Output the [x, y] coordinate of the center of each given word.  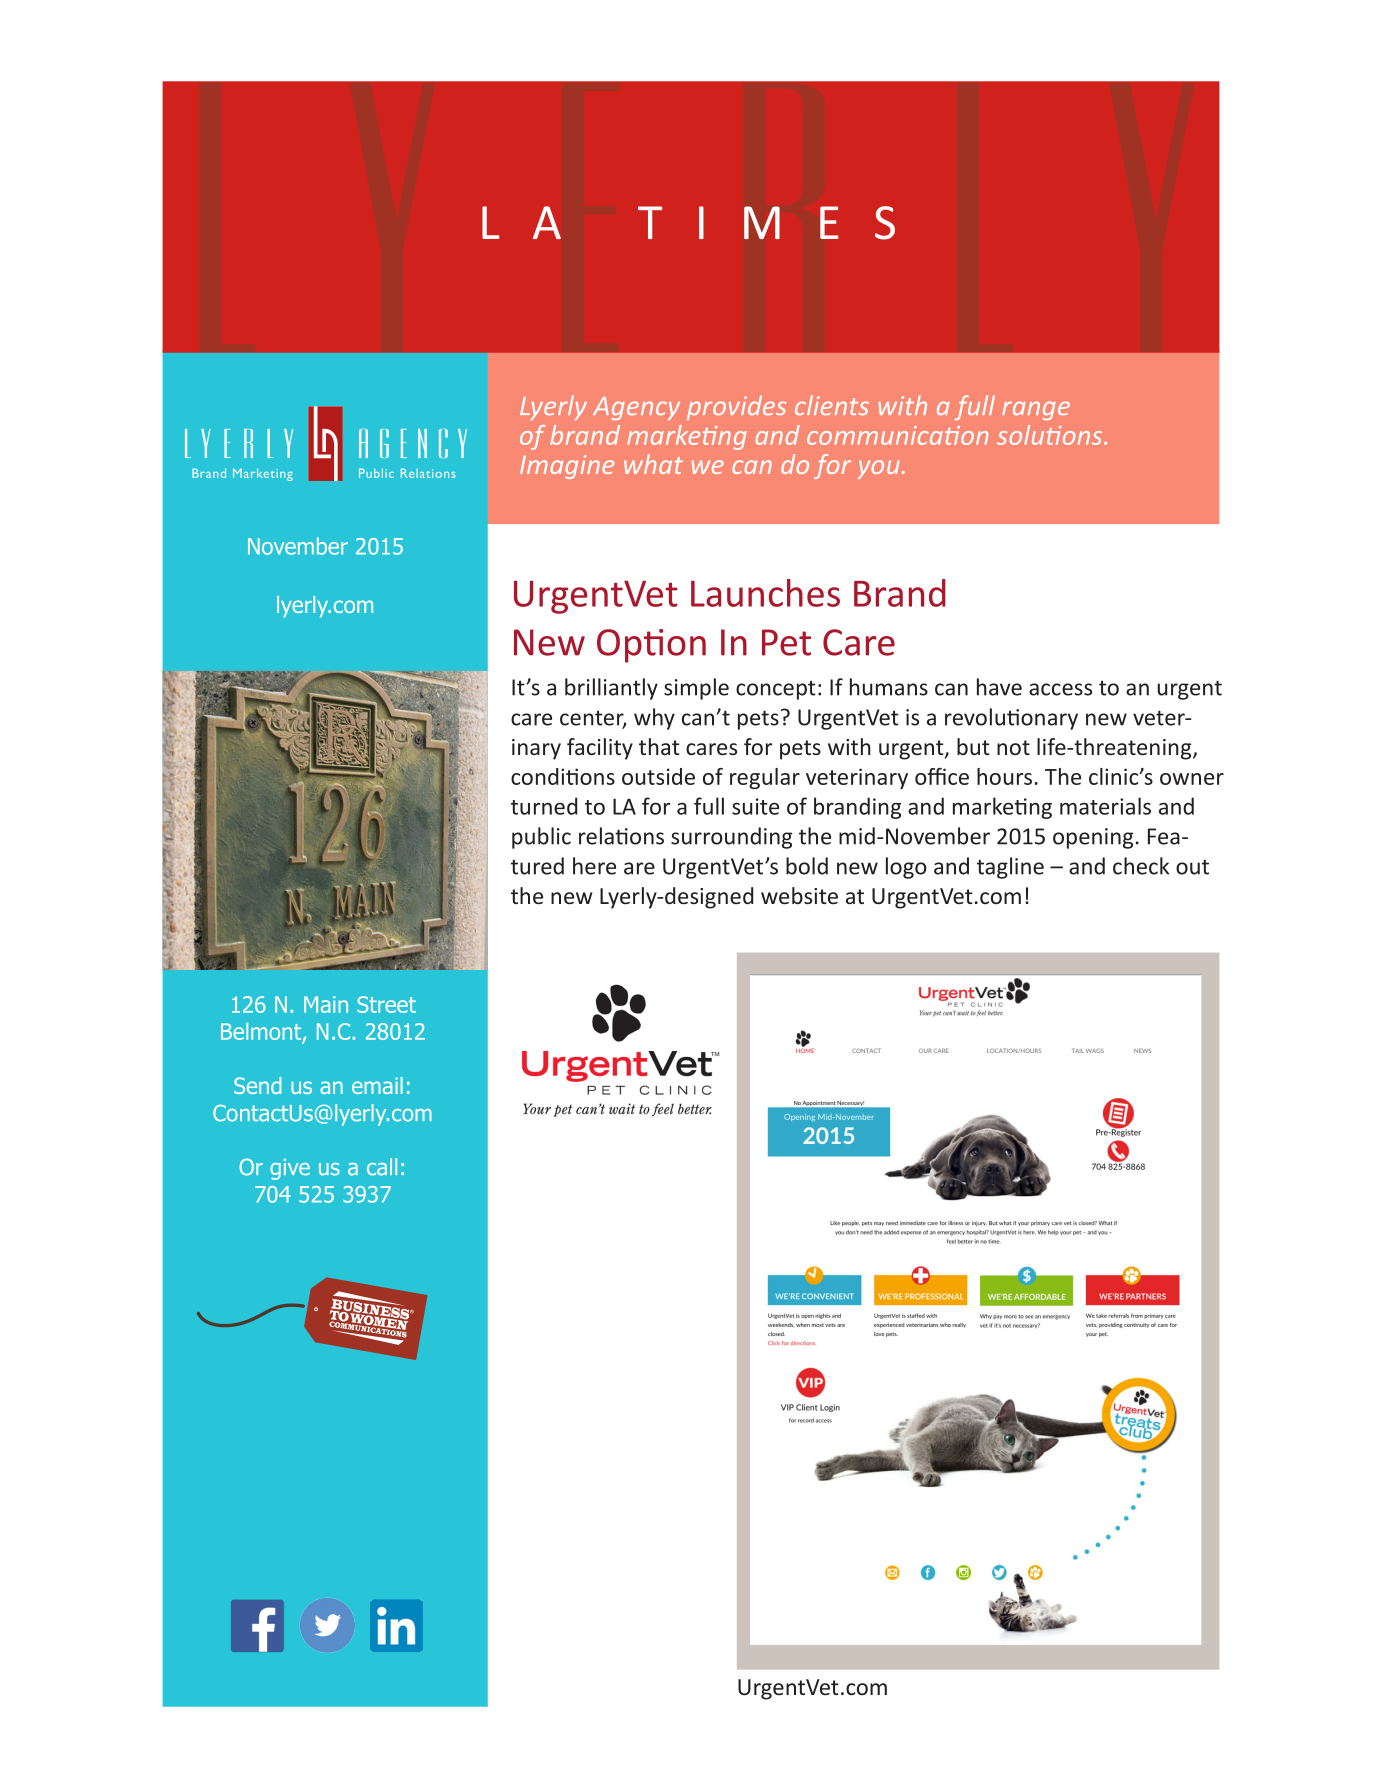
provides [736, 407]
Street [386, 1004]
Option [651, 646]
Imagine [567, 467]
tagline [1010, 868]
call [382, 1167]
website [799, 895]
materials [1105, 806]
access [1060, 689]
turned [544, 806]
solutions [1051, 435]
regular [765, 778]
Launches [765, 593]
